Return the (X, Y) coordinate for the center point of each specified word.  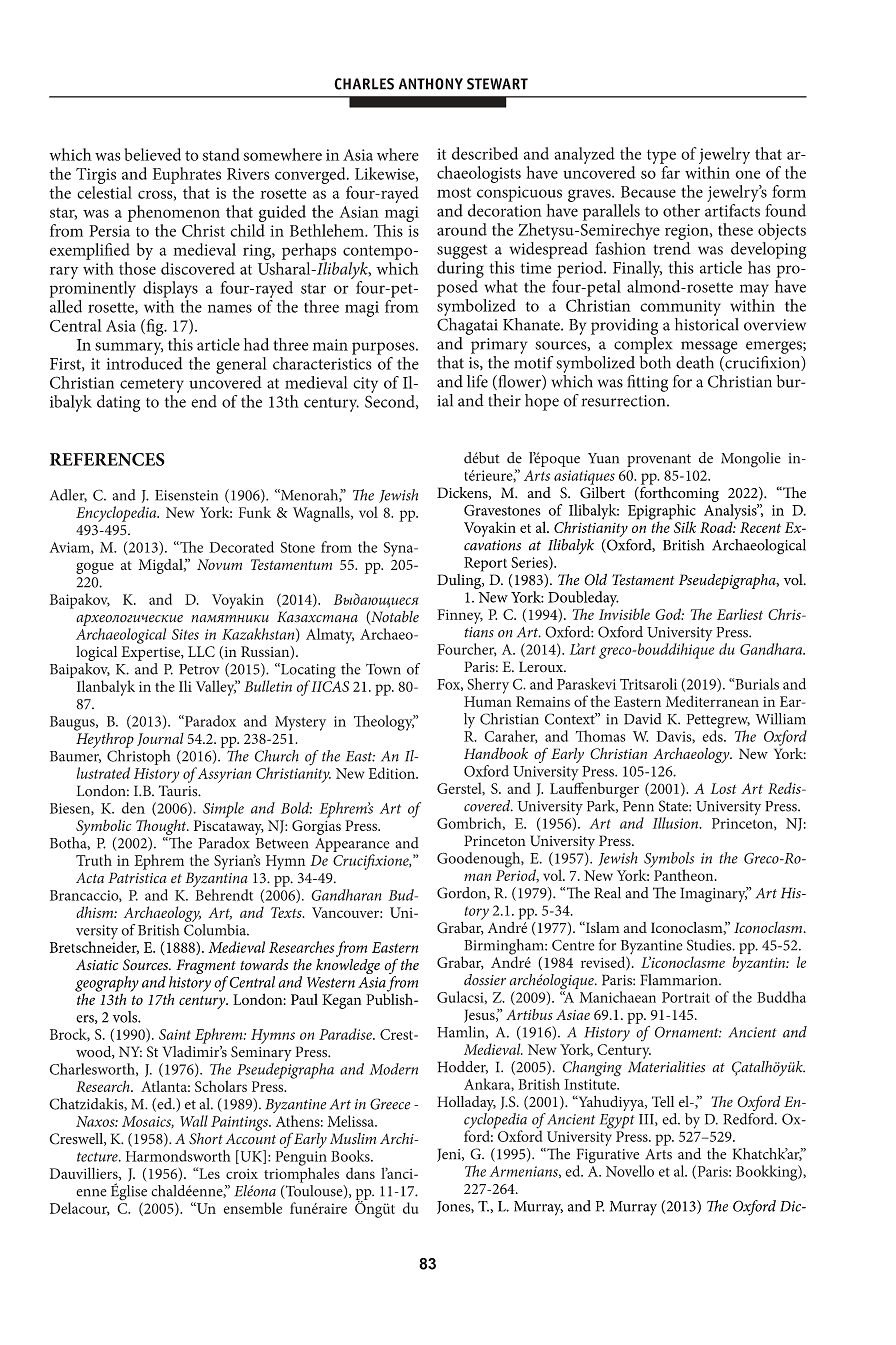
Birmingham (504, 948)
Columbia (216, 930)
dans (360, 1173)
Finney (460, 616)
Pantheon (685, 875)
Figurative (609, 1157)
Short (206, 1139)
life (477, 381)
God (669, 614)
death (695, 362)
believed (153, 154)
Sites (185, 634)
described (485, 153)
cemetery (152, 386)
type (661, 157)
